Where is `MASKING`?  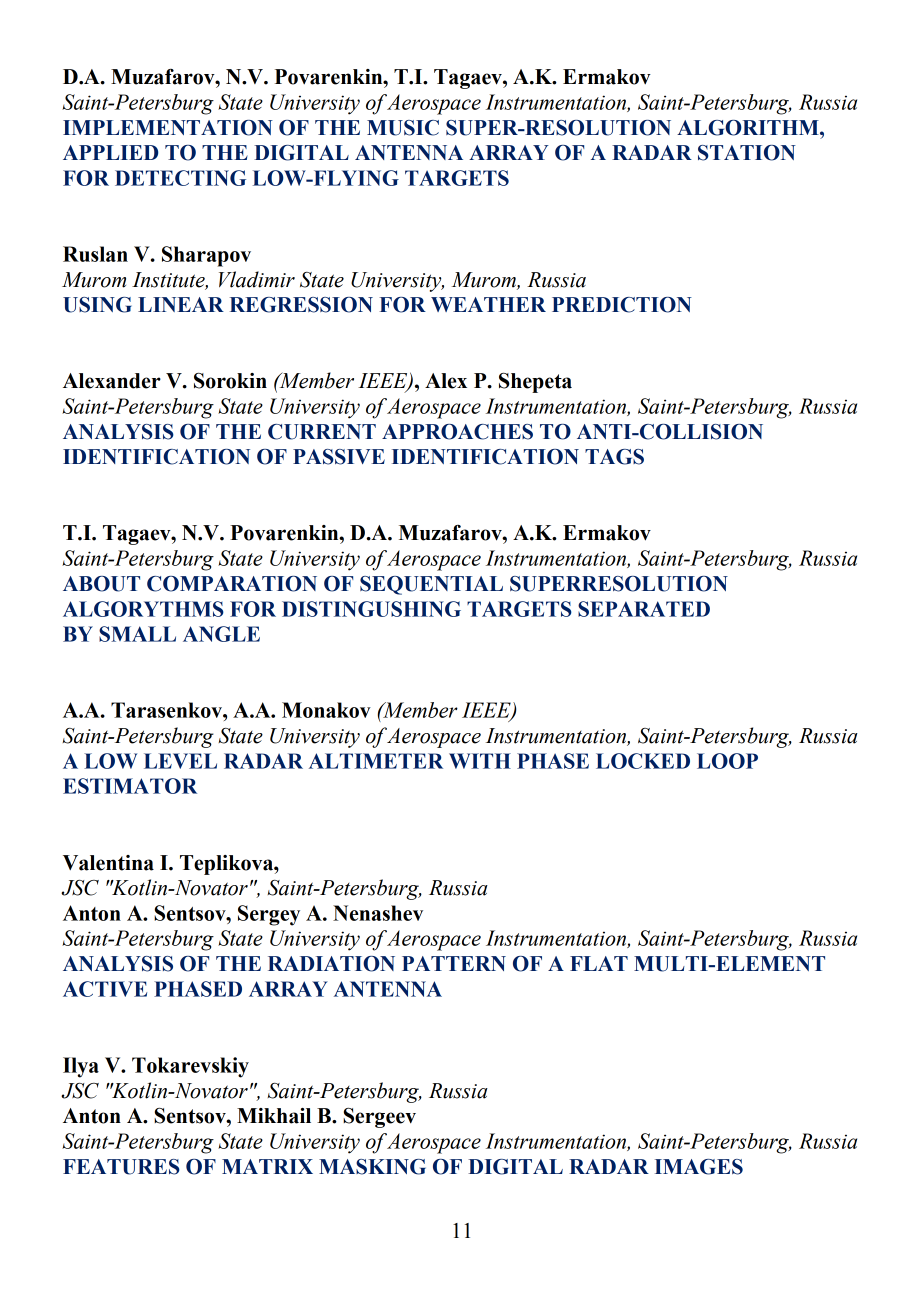 MASKING is located at coordinates (372, 1167).
